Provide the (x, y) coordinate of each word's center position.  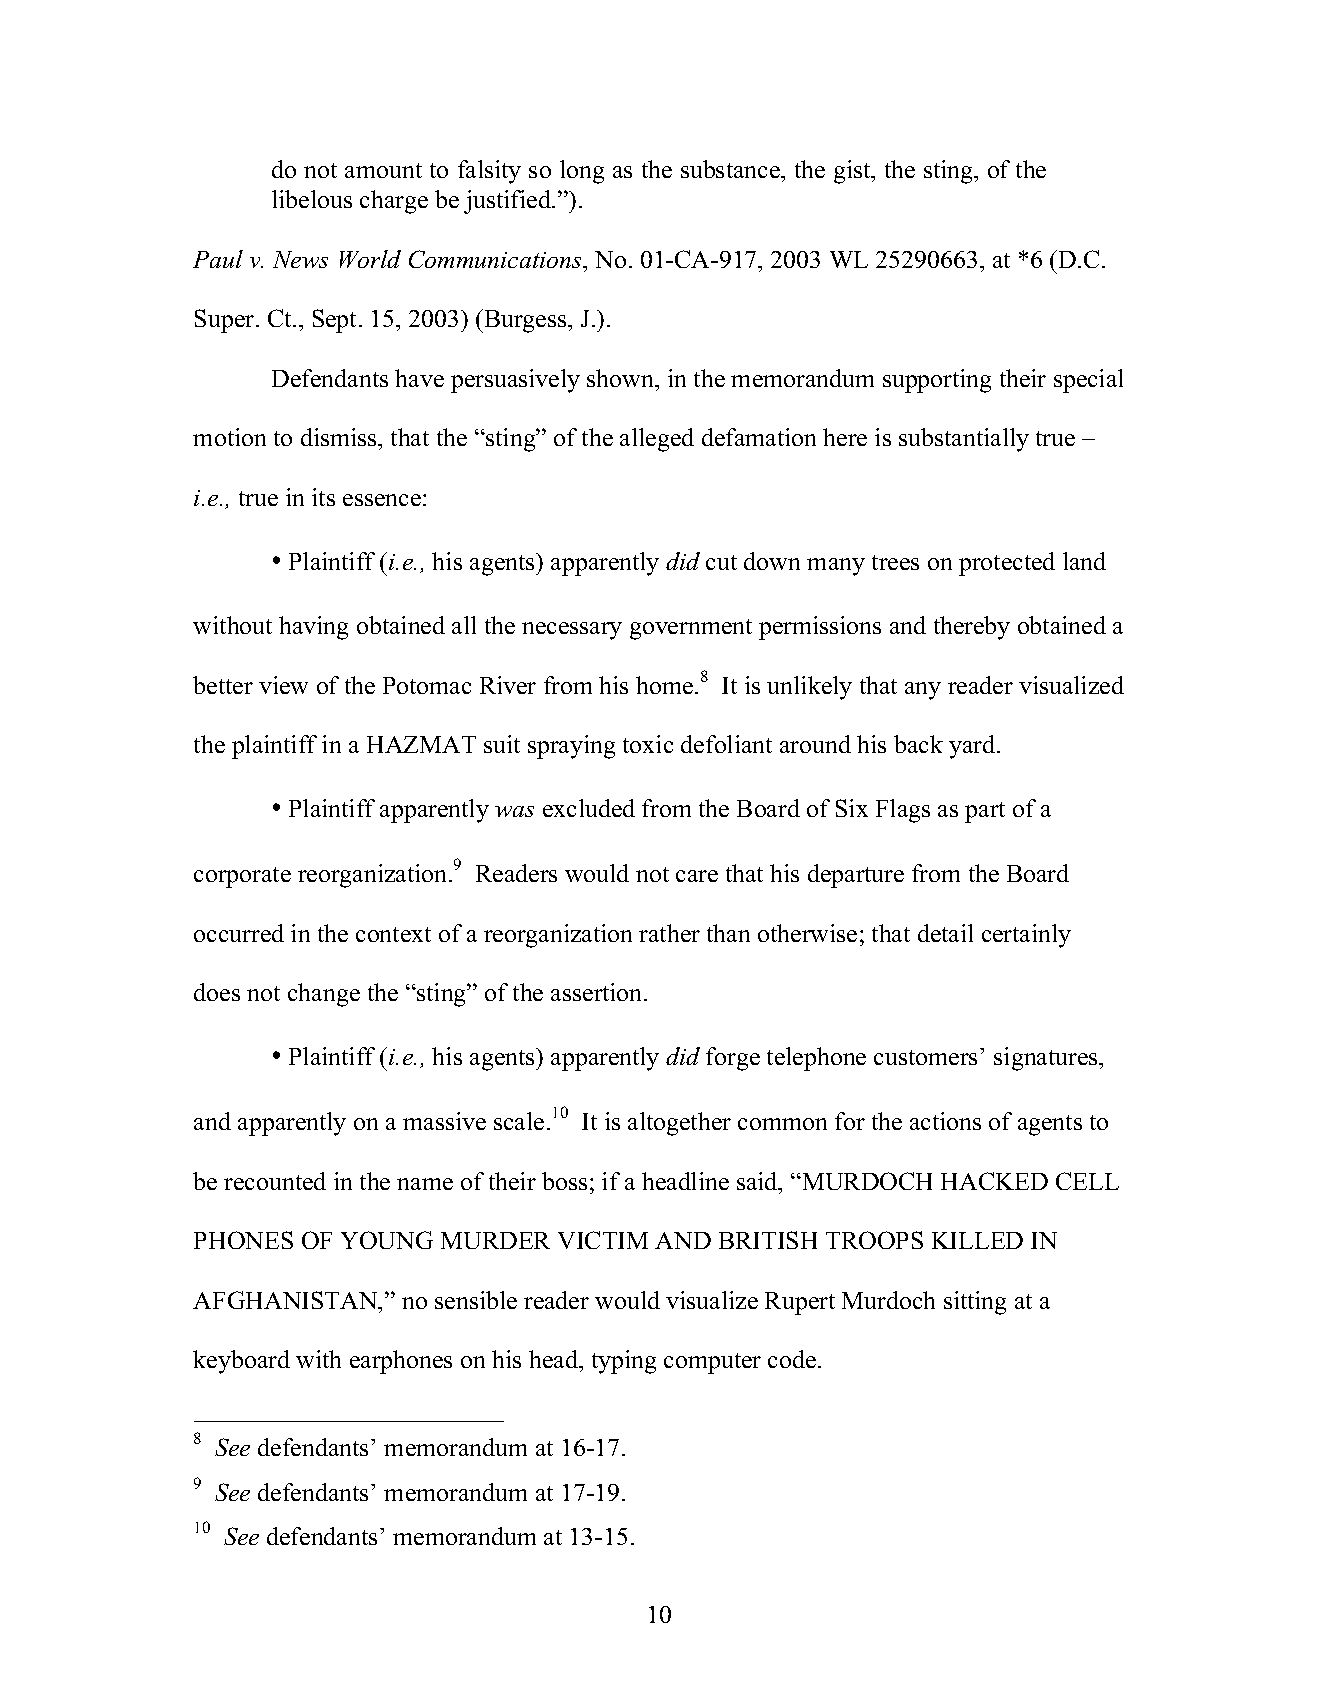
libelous (312, 199)
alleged (657, 440)
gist (853, 172)
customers (925, 1057)
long (582, 172)
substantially (964, 440)
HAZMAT (421, 744)
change (324, 995)
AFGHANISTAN (286, 1300)
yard (973, 747)
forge (733, 1059)
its (323, 497)
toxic (648, 744)
